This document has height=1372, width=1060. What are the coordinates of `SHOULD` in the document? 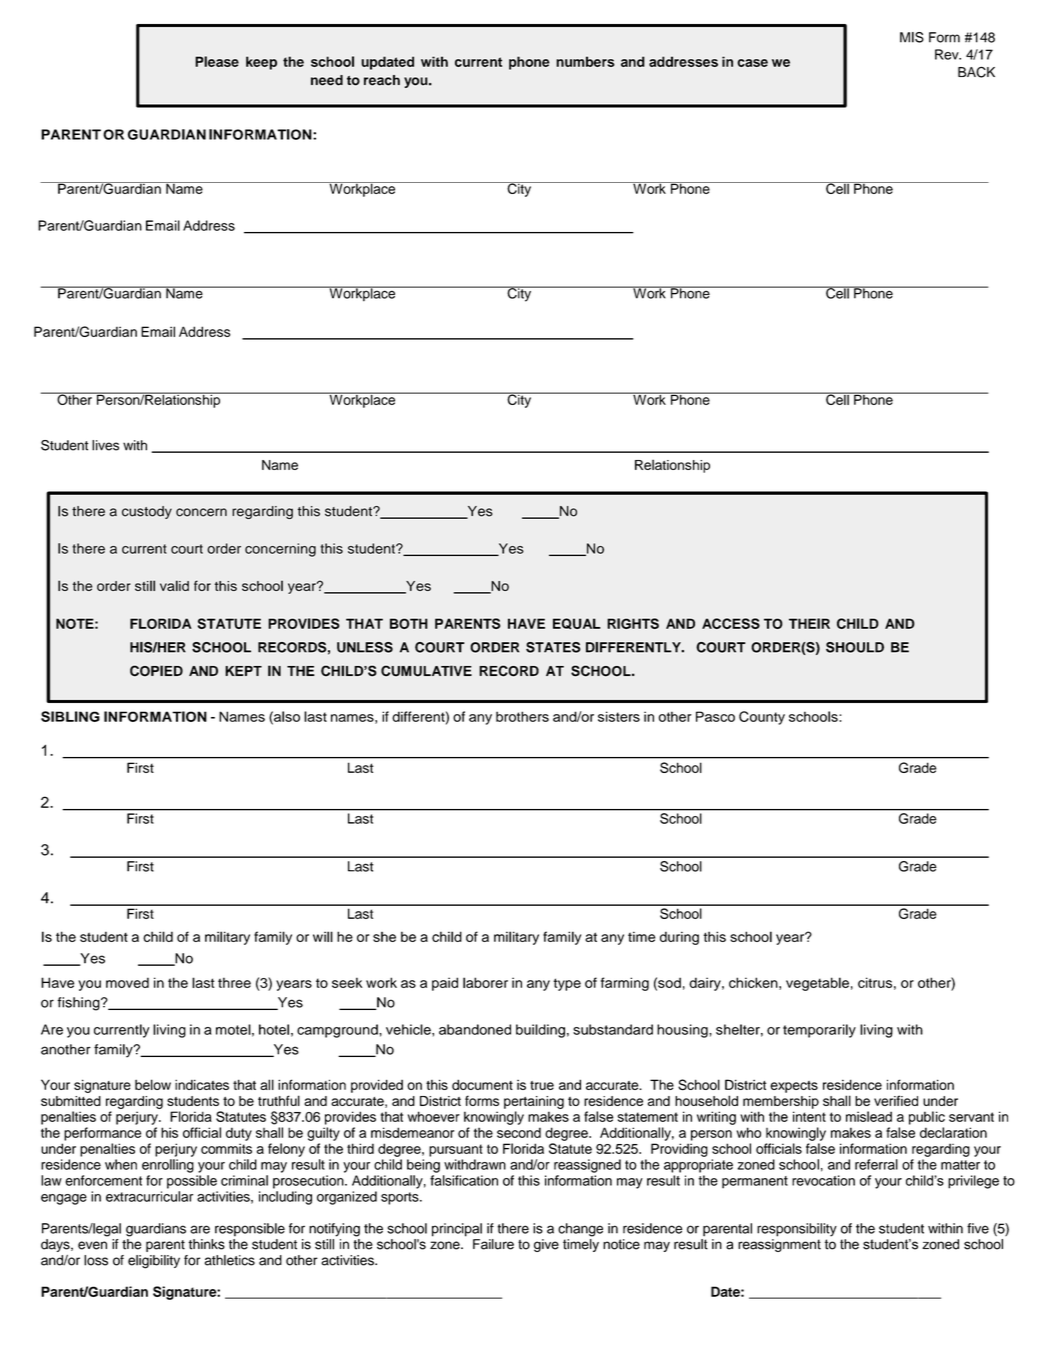 It's located at (855, 647).
